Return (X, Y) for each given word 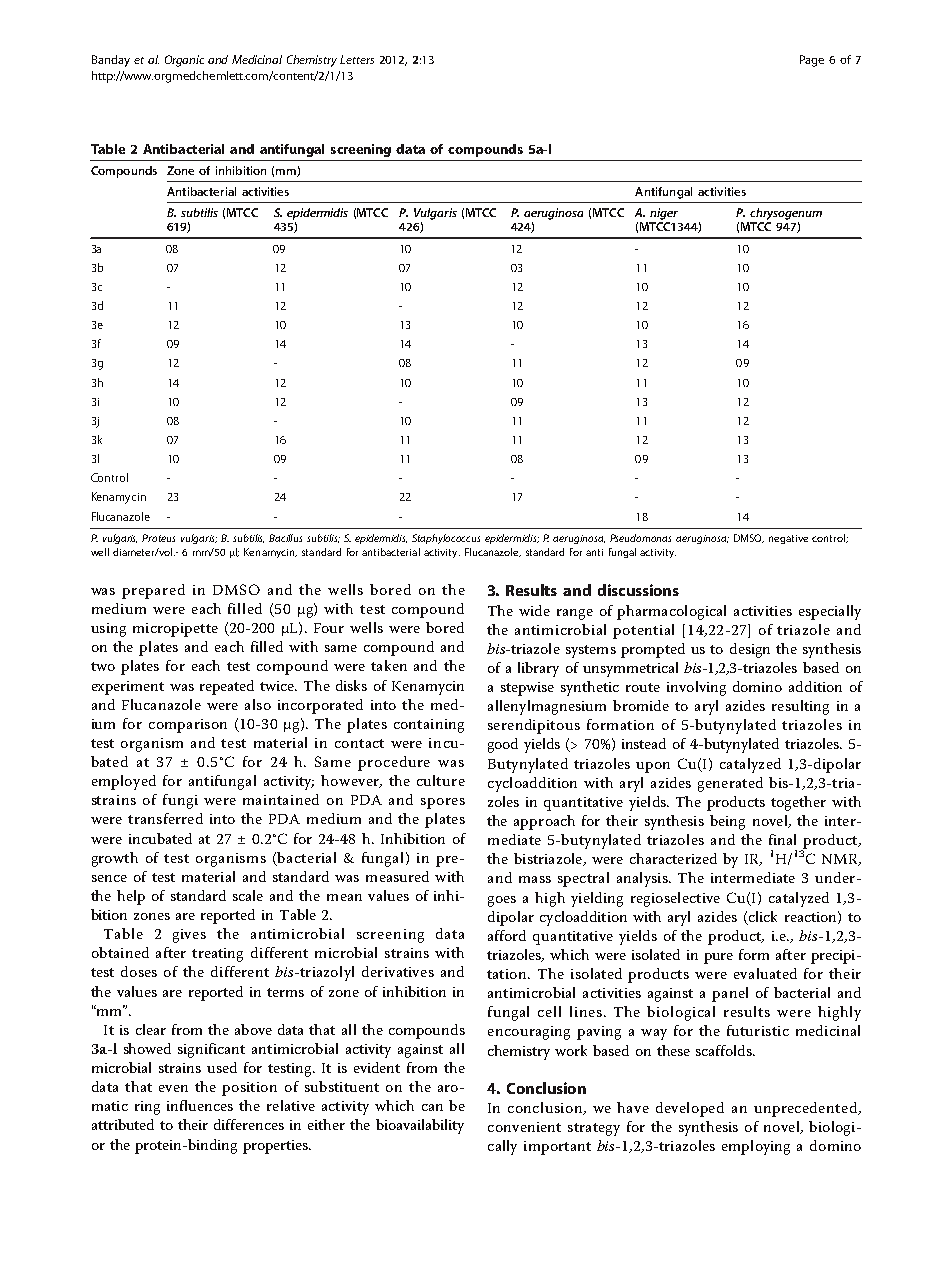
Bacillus (285, 538)
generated (730, 784)
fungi (180, 801)
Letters (357, 59)
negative (788, 539)
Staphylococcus (446, 539)
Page (812, 61)
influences (200, 1105)
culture (441, 780)
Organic (184, 61)
